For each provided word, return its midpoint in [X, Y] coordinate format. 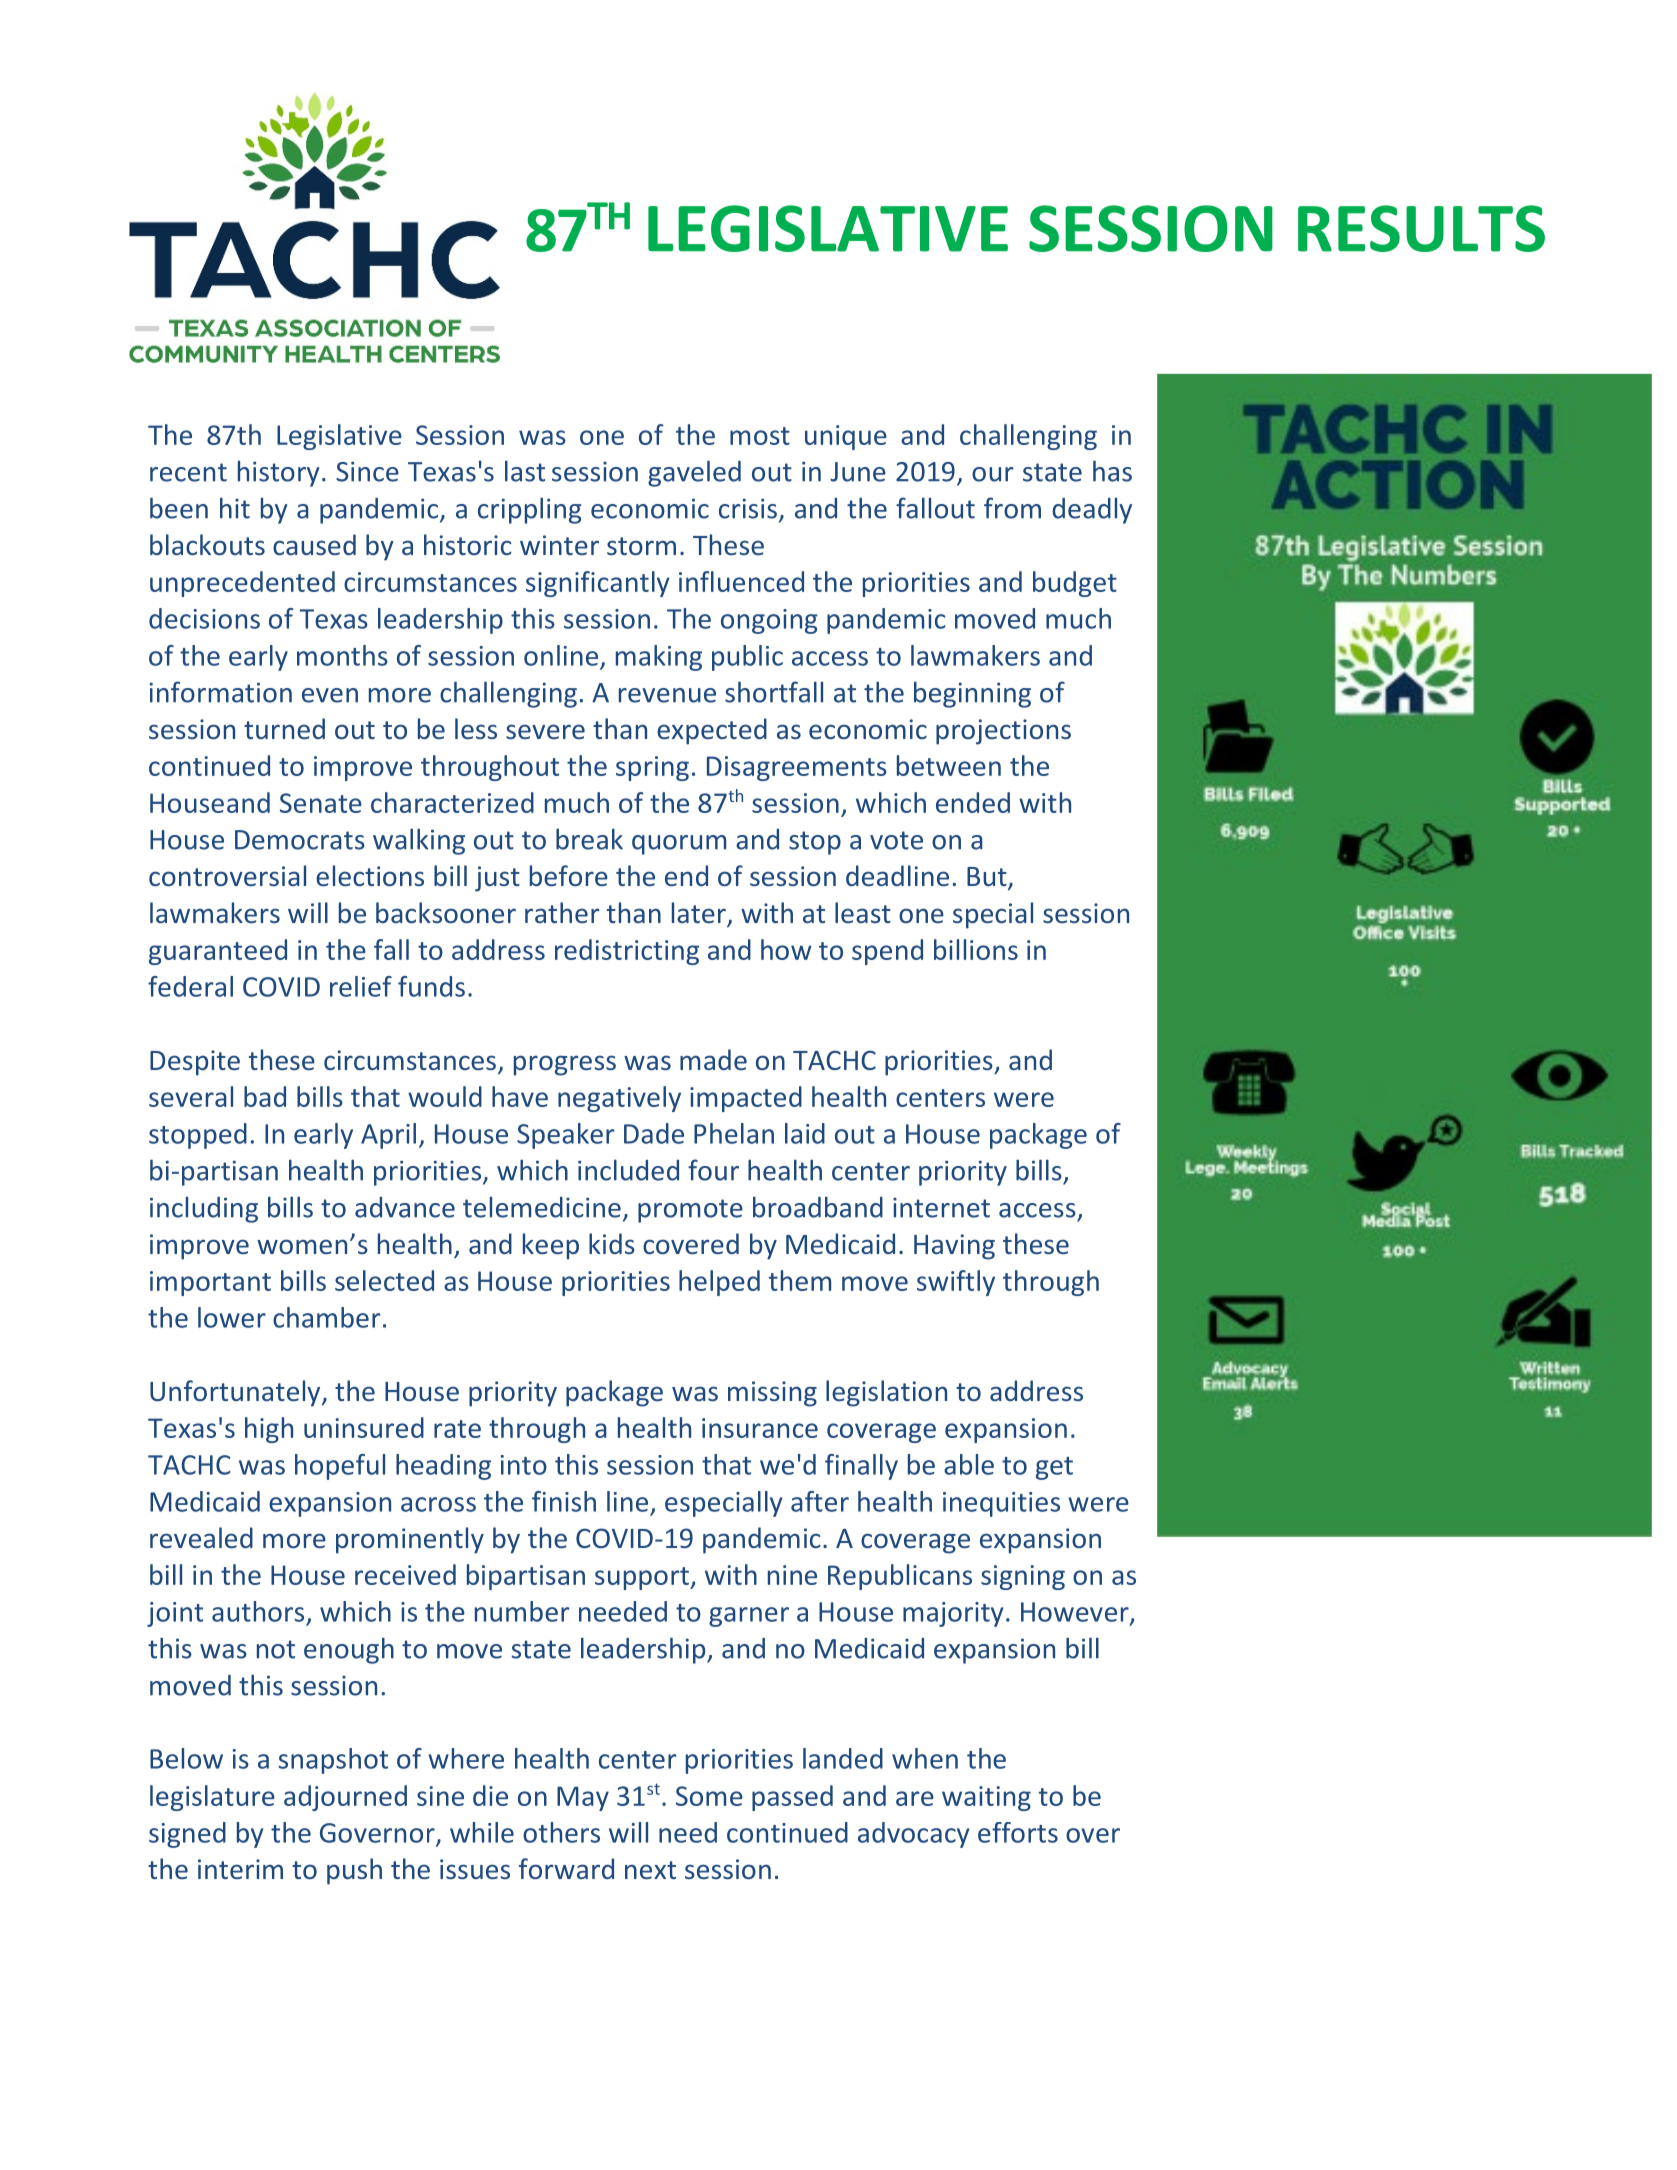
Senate [321, 803]
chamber [327, 1317]
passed [792, 1798]
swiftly [956, 1283]
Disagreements [797, 768]
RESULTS [1421, 228]
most [760, 436]
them [800, 1280]
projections [1003, 732]
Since [367, 471]
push [354, 1871]
